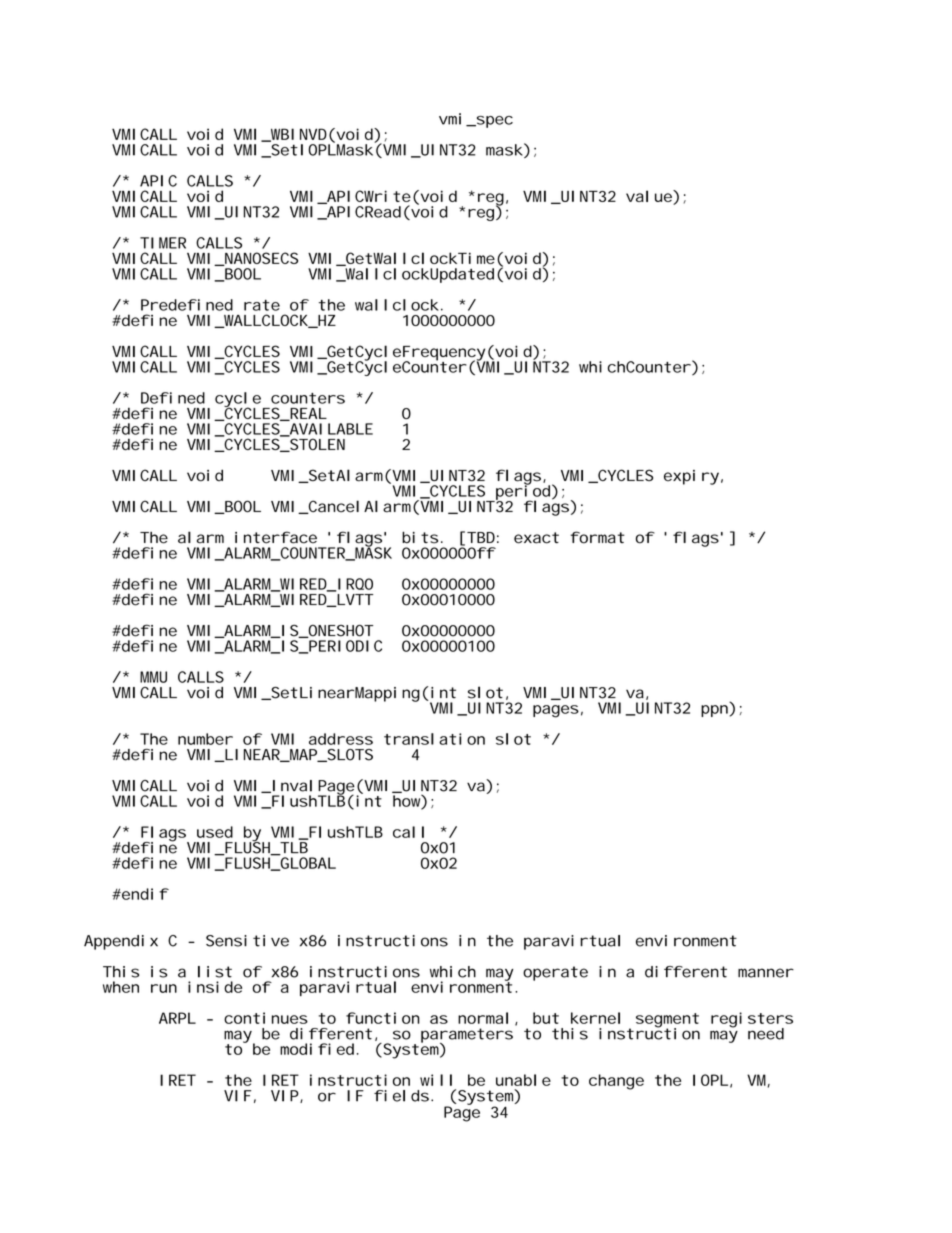  What do you see at coordinates (752, 1021) in the screenshot?
I see `registers` at bounding box center [752, 1021].
